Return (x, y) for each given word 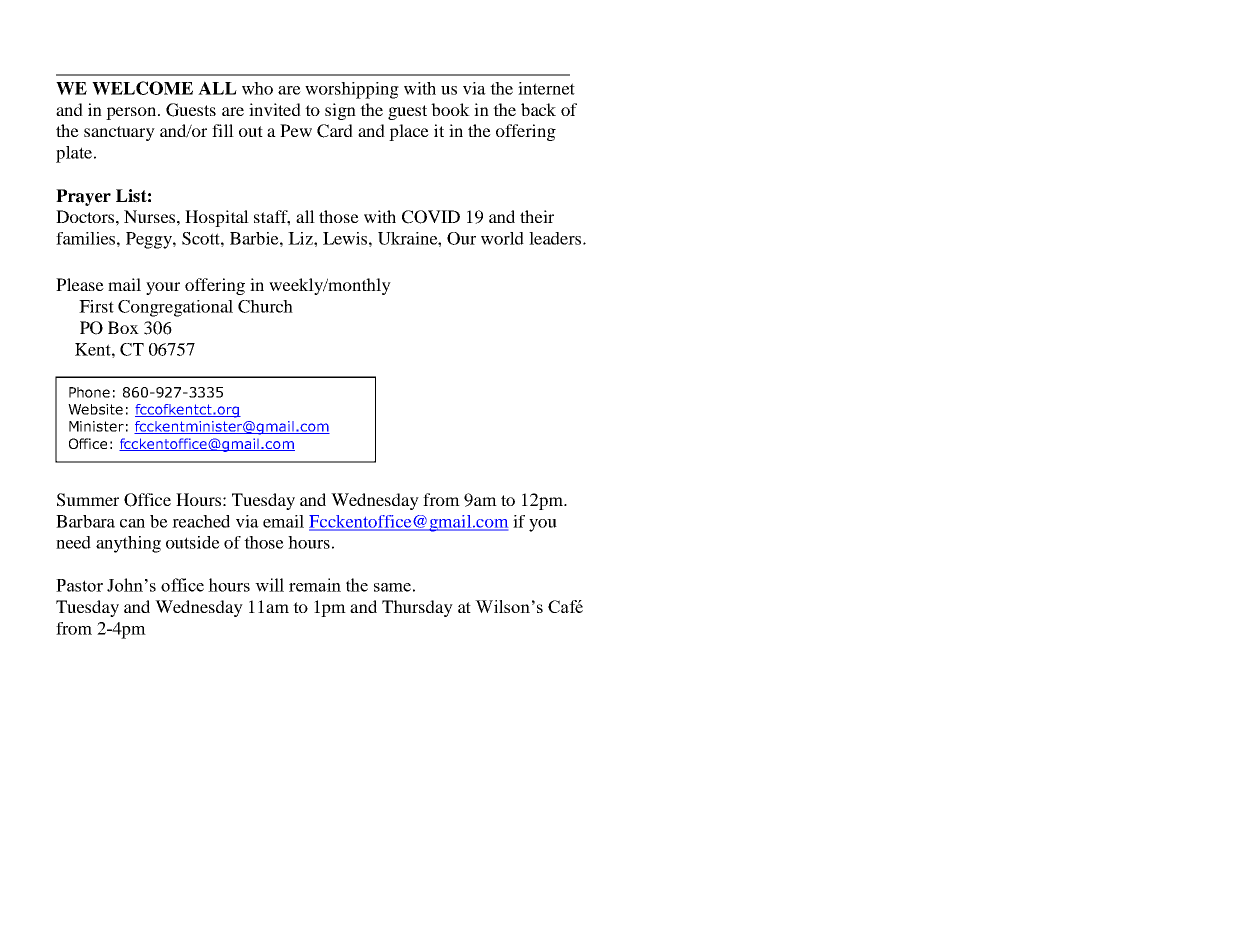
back (538, 109)
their (537, 216)
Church (265, 306)
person (132, 113)
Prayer (83, 197)
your (163, 288)
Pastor (79, 585)
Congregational (175, 308)
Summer (88, 500)
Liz (301, 238)
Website (95, 409)
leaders (556, 238)
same (392, 587)
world (502, 238)
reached (201, 521)
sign (340, 111)
